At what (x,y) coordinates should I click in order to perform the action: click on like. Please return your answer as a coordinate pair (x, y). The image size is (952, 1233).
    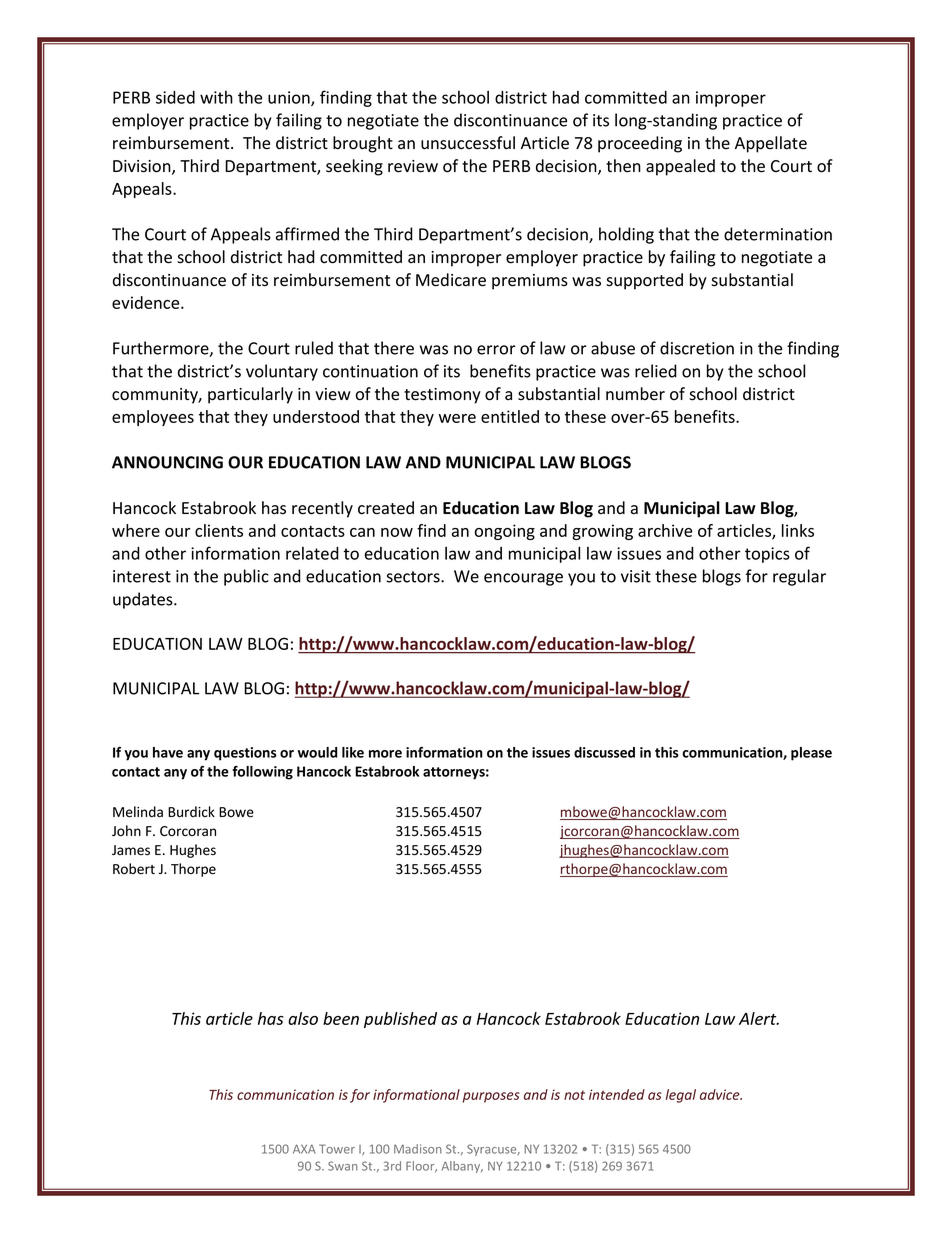
    Looking at the image, I should click on (353, 752).
